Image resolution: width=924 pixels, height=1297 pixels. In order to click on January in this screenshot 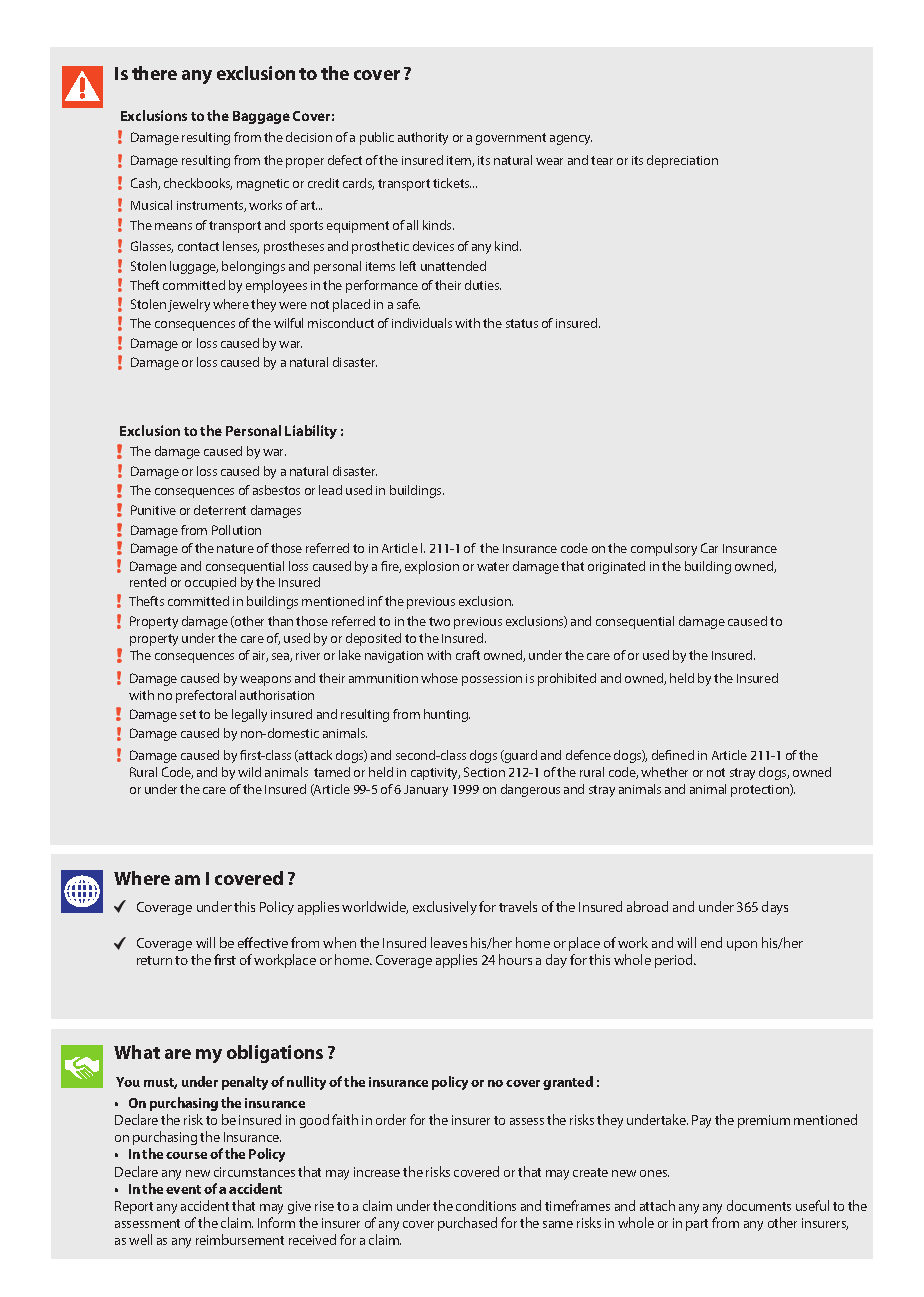, I will do `click(426, 791)`.
